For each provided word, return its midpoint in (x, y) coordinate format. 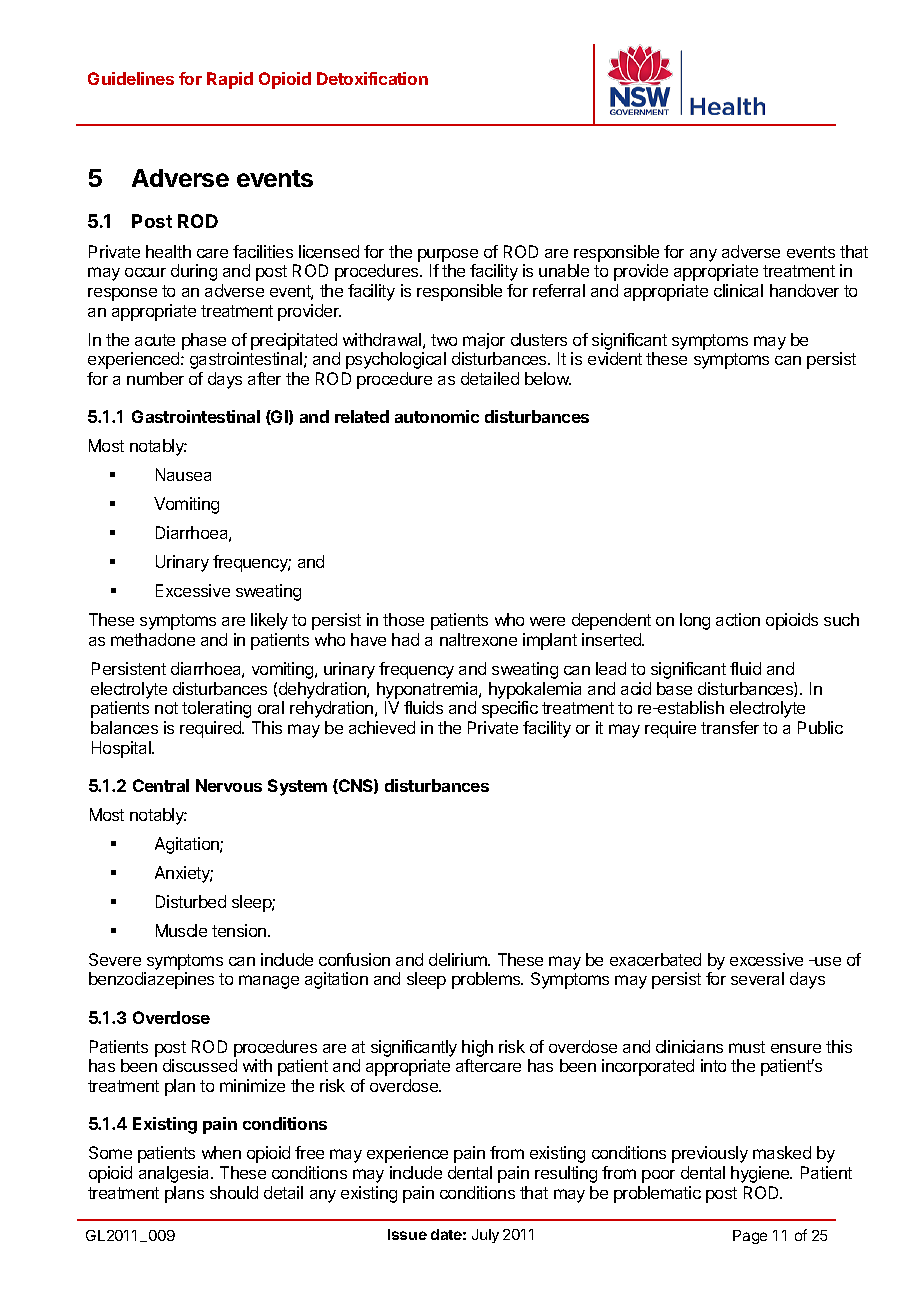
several (757, 978)
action (738, 619)
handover (804, 290)
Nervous (229, 785)
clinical (738, 290)
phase (204, 341)
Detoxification (372, 78)
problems (487, 980)
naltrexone (478, 639)
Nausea (183, 474)
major (484, 341)
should (234, 1192)
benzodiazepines (151, 980)
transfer (730, 727)
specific (510, 709)
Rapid (230, 80)
